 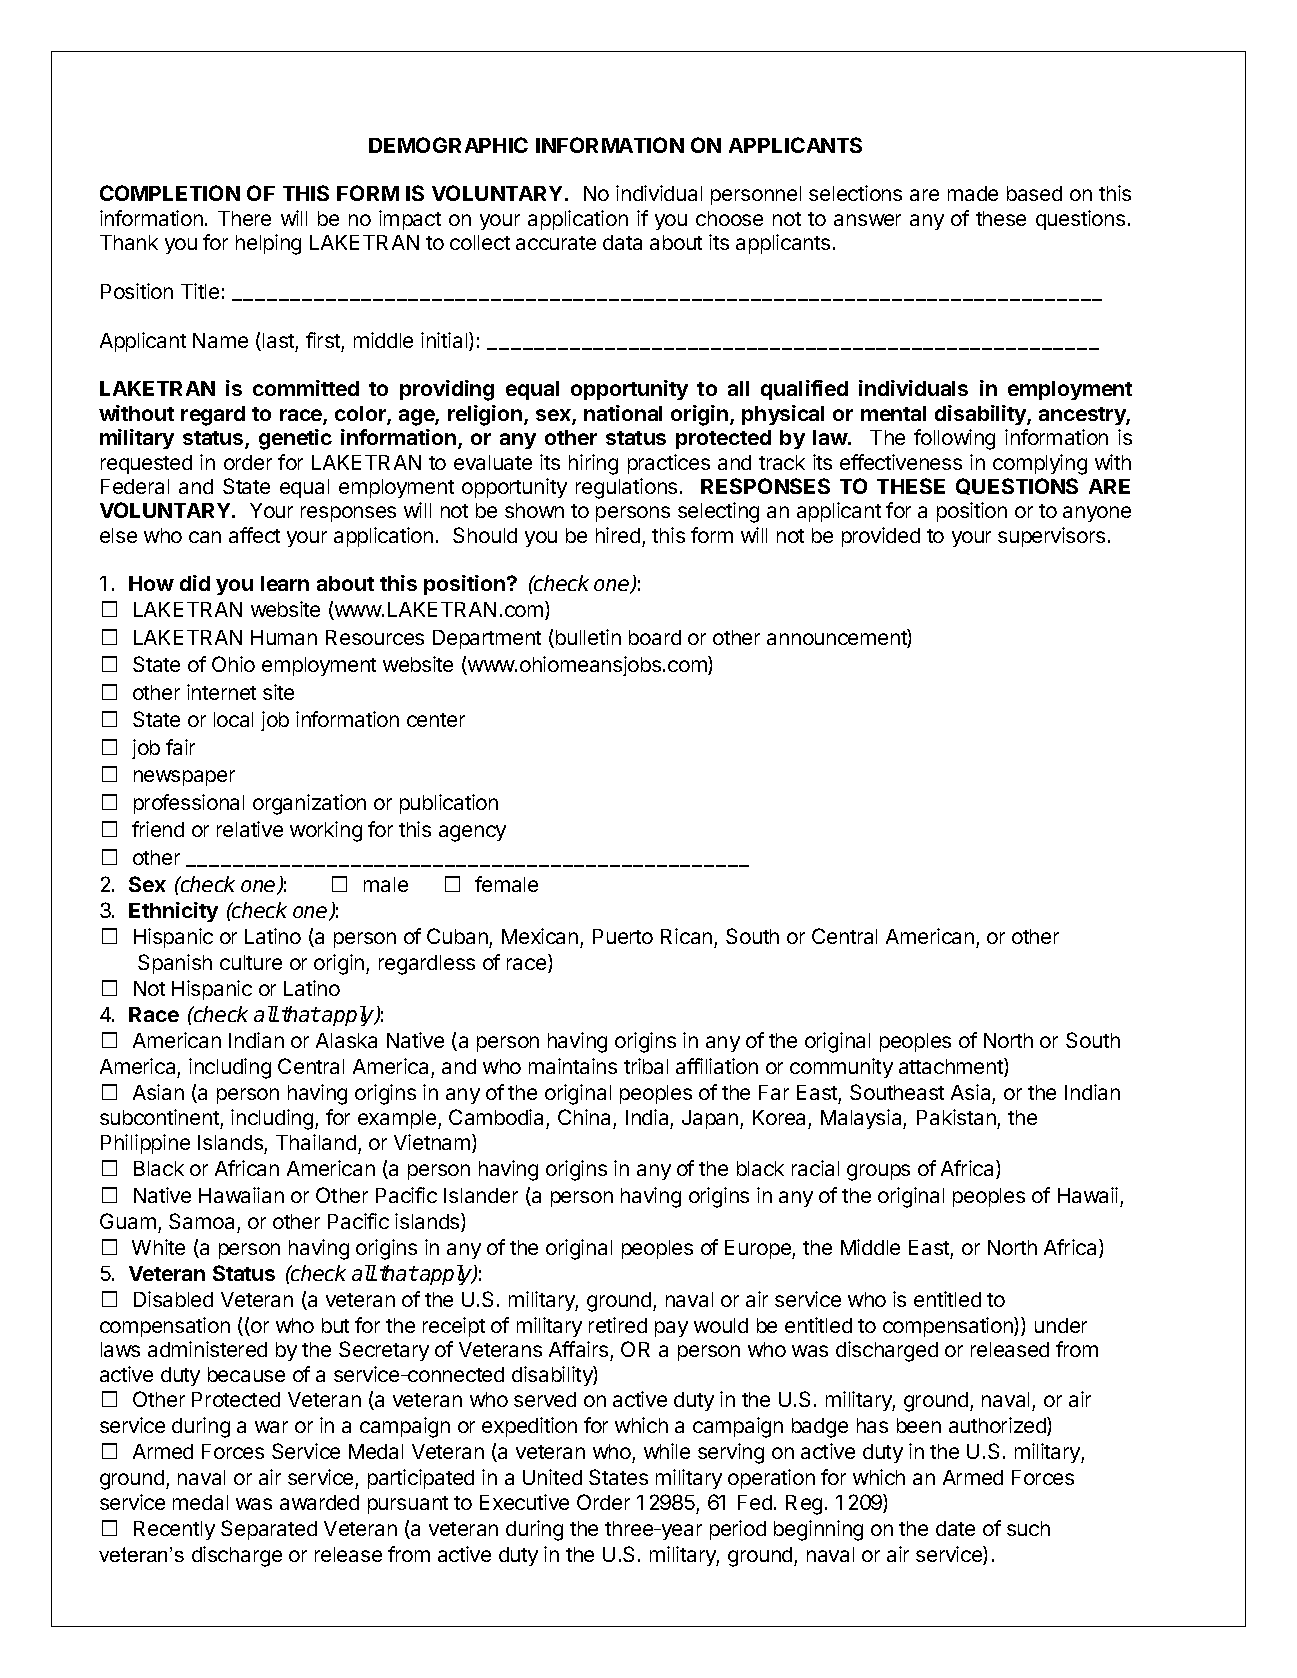 I want to click on There, so click(x=244, y=218).
